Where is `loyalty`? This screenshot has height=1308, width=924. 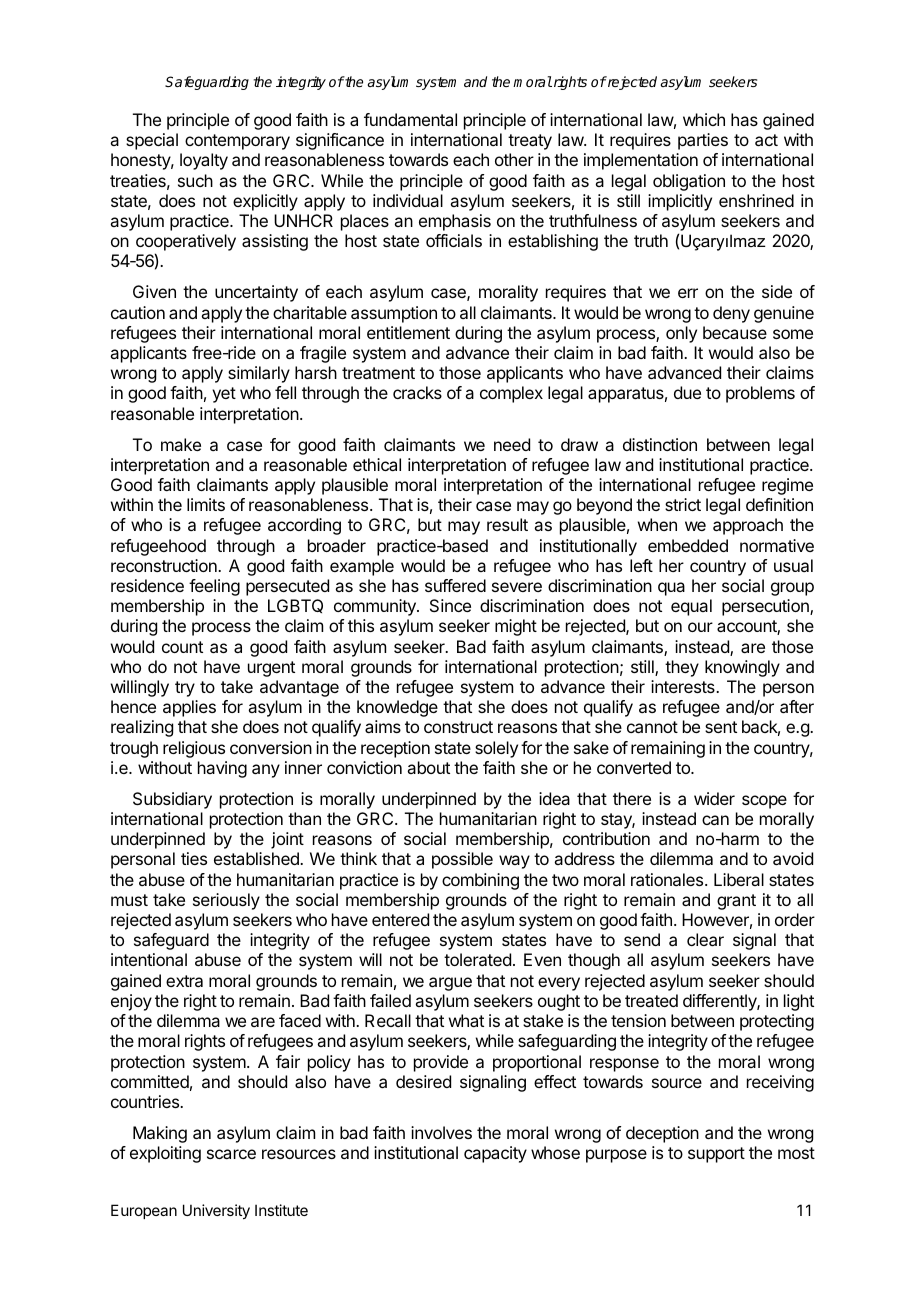
loyalty is located at coordinates (204, 161).
